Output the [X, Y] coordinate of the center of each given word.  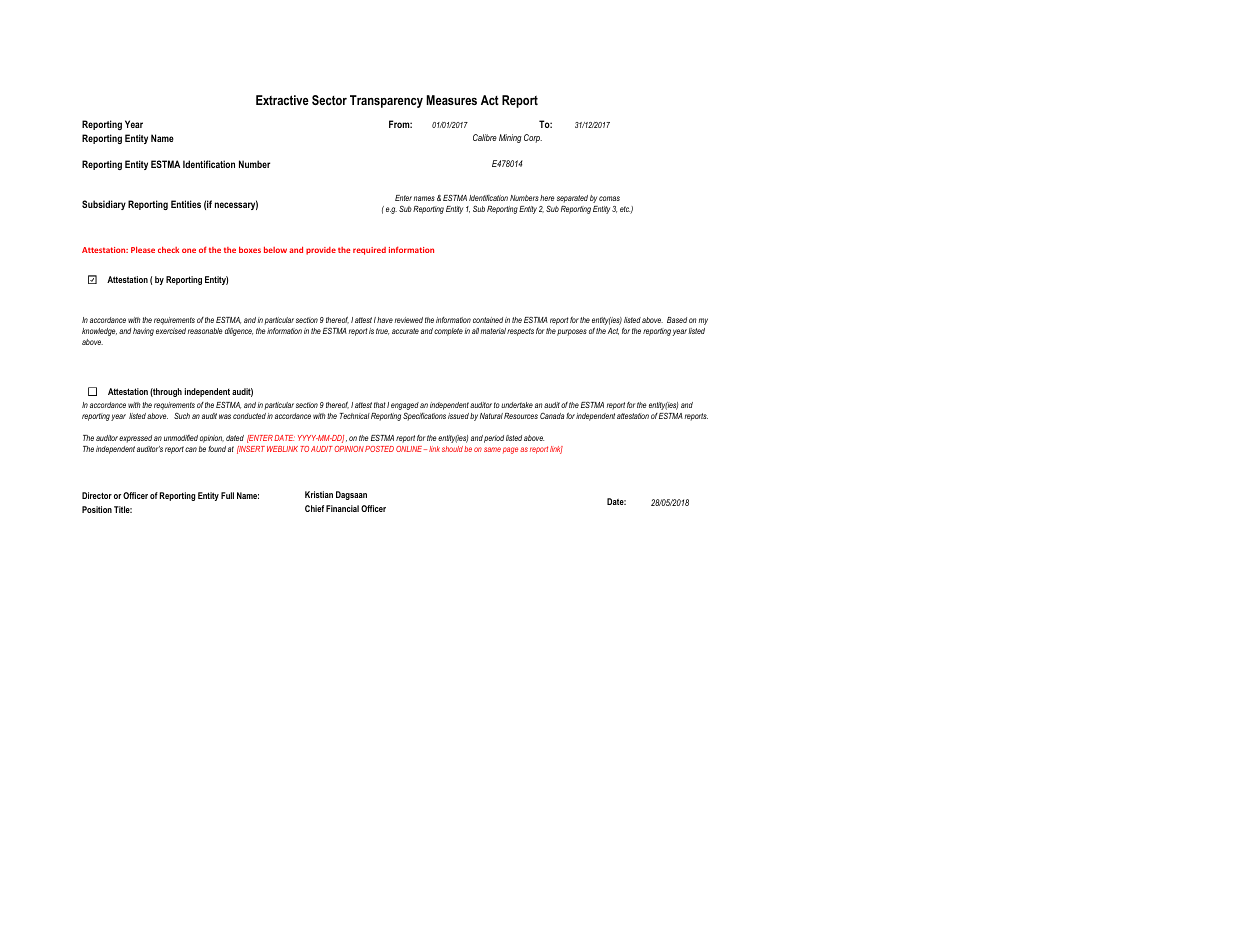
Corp [533, 138]
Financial [342, 508]
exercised [171, 331]
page [510, 450]
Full [227, 495]
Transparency [386, 101]
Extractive [282, 100]
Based [677, 320]
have [385, 320]
